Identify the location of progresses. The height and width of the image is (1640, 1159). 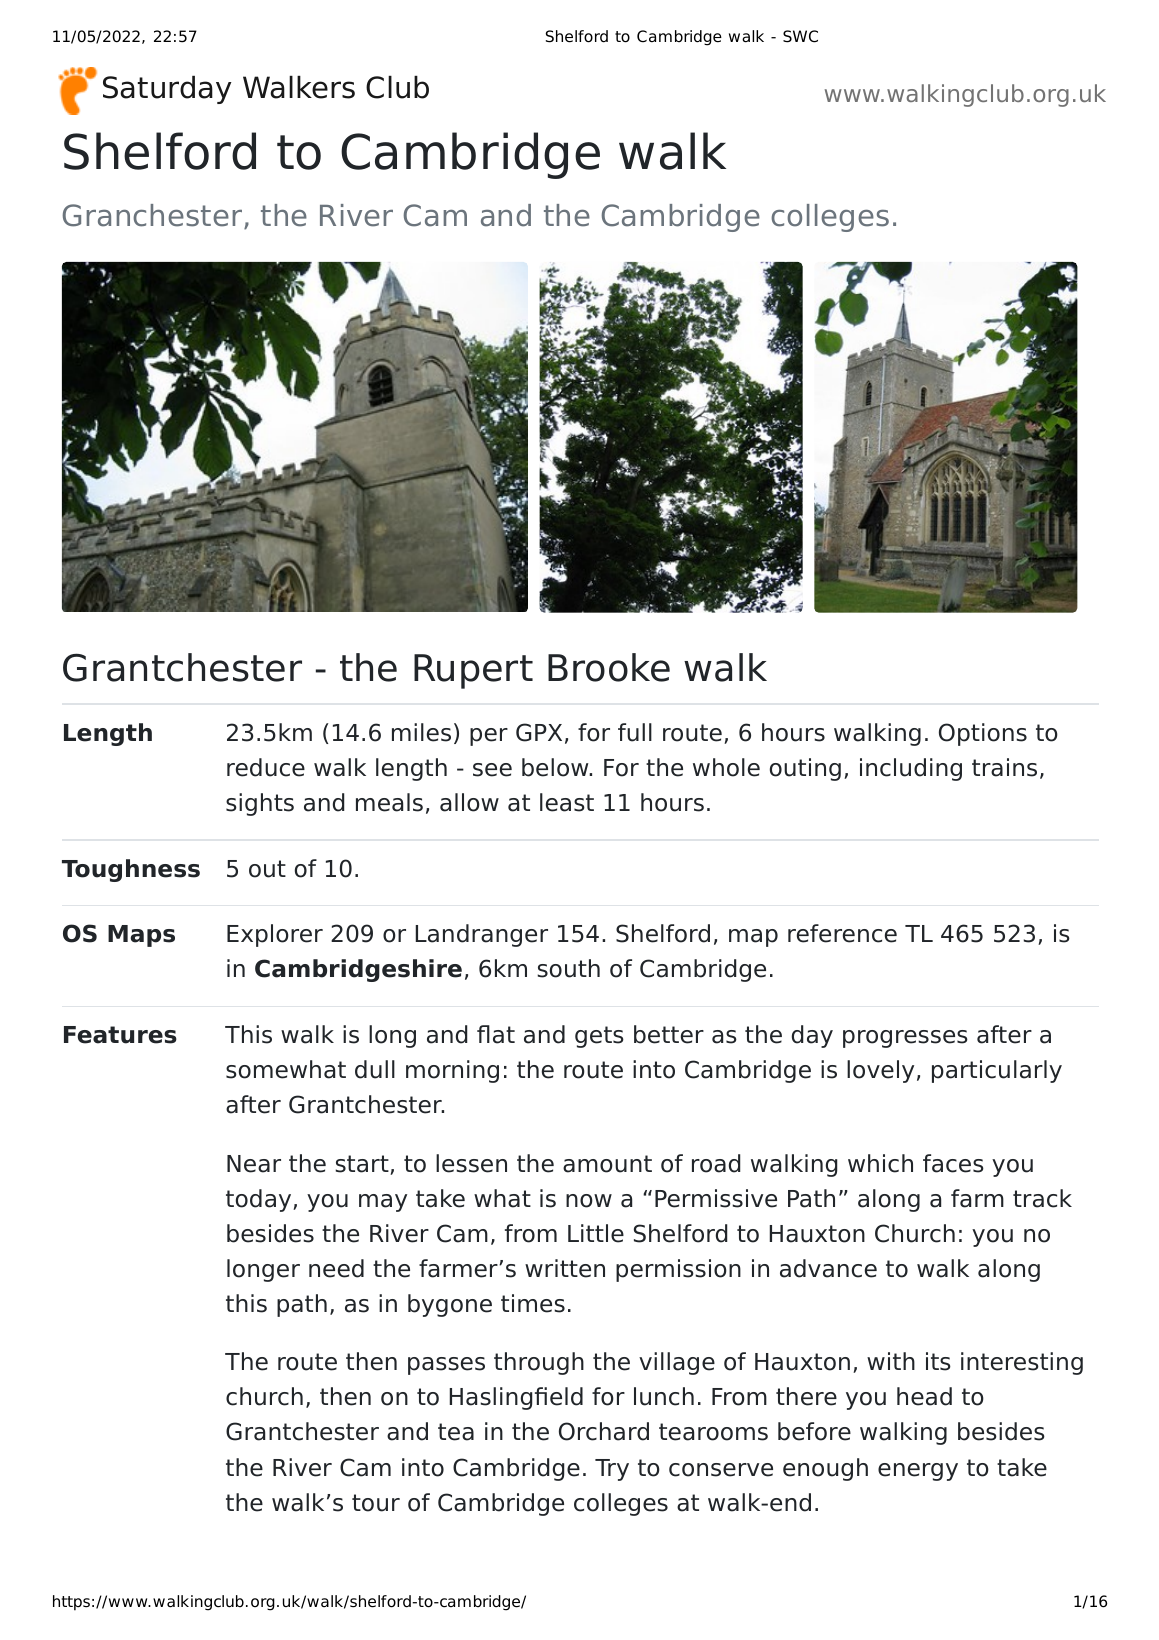
(905, 1039).
